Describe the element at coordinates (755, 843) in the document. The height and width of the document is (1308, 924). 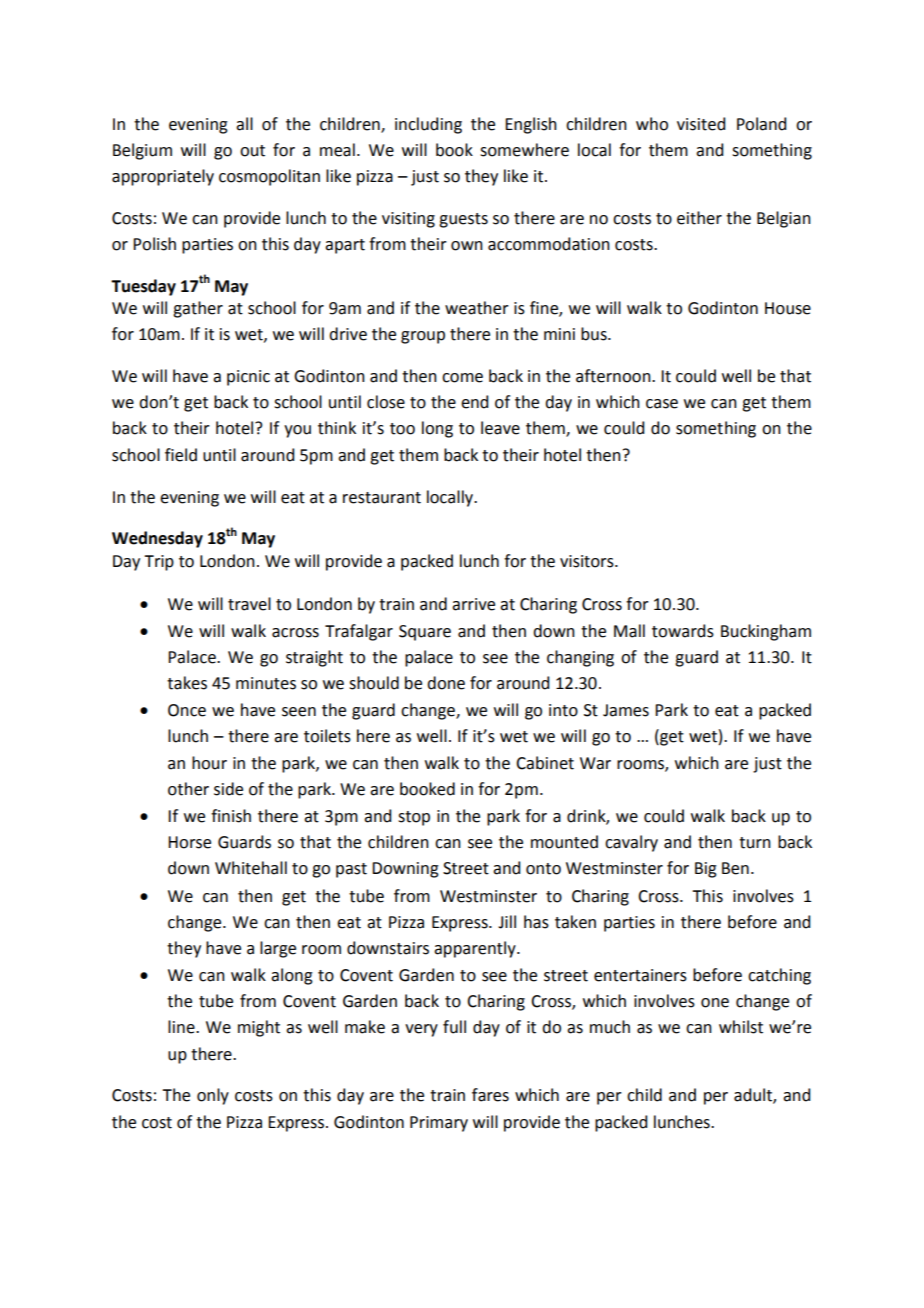
I see `turn` at that location.
